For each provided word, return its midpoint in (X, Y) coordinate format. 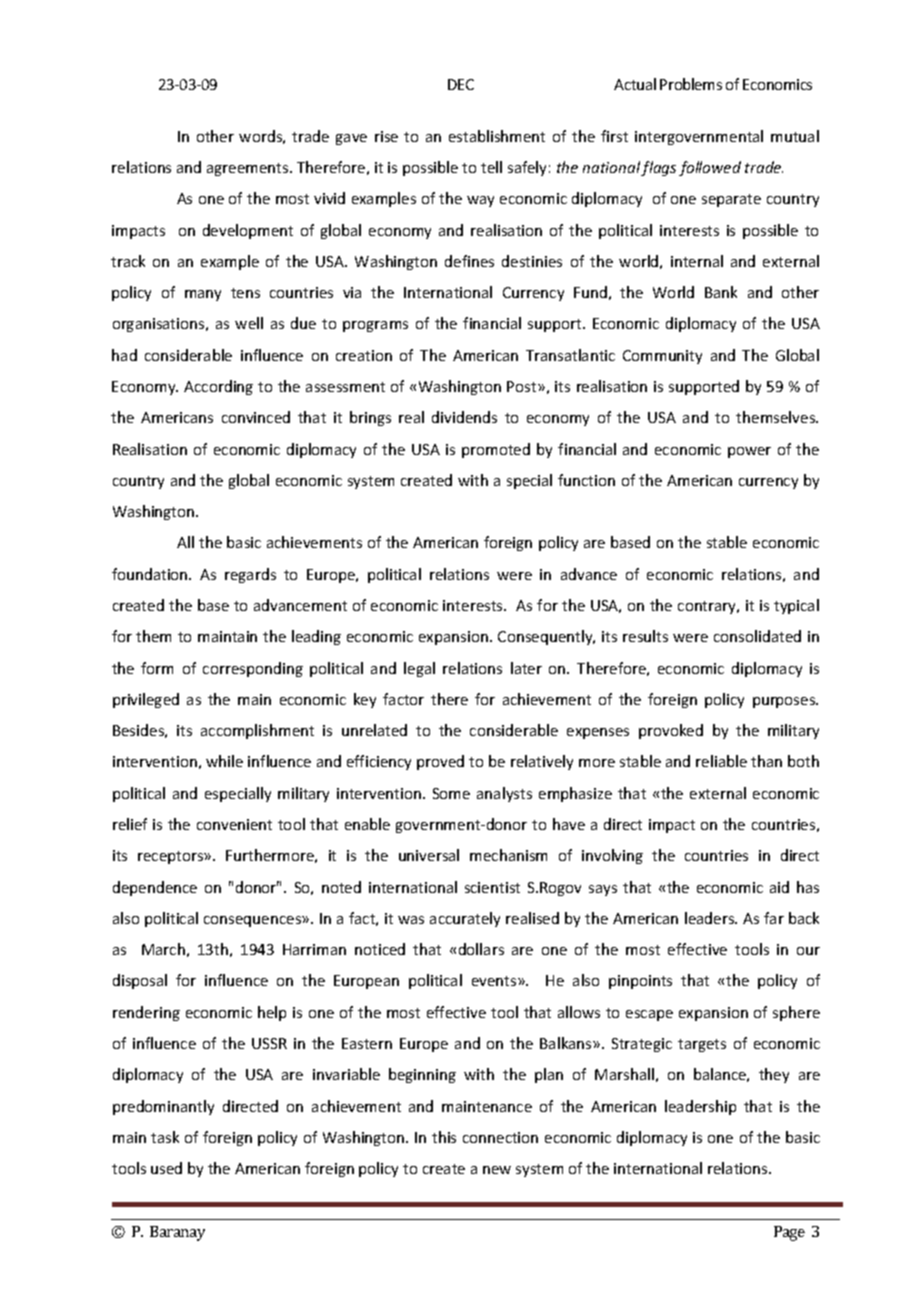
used (166, 1168)
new (497, 1170)
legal (419, 669)
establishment (497, 136)
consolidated (757, 636)
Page (789, 1233)
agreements (249, 169)
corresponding (253, 669)
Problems (691, 84)
